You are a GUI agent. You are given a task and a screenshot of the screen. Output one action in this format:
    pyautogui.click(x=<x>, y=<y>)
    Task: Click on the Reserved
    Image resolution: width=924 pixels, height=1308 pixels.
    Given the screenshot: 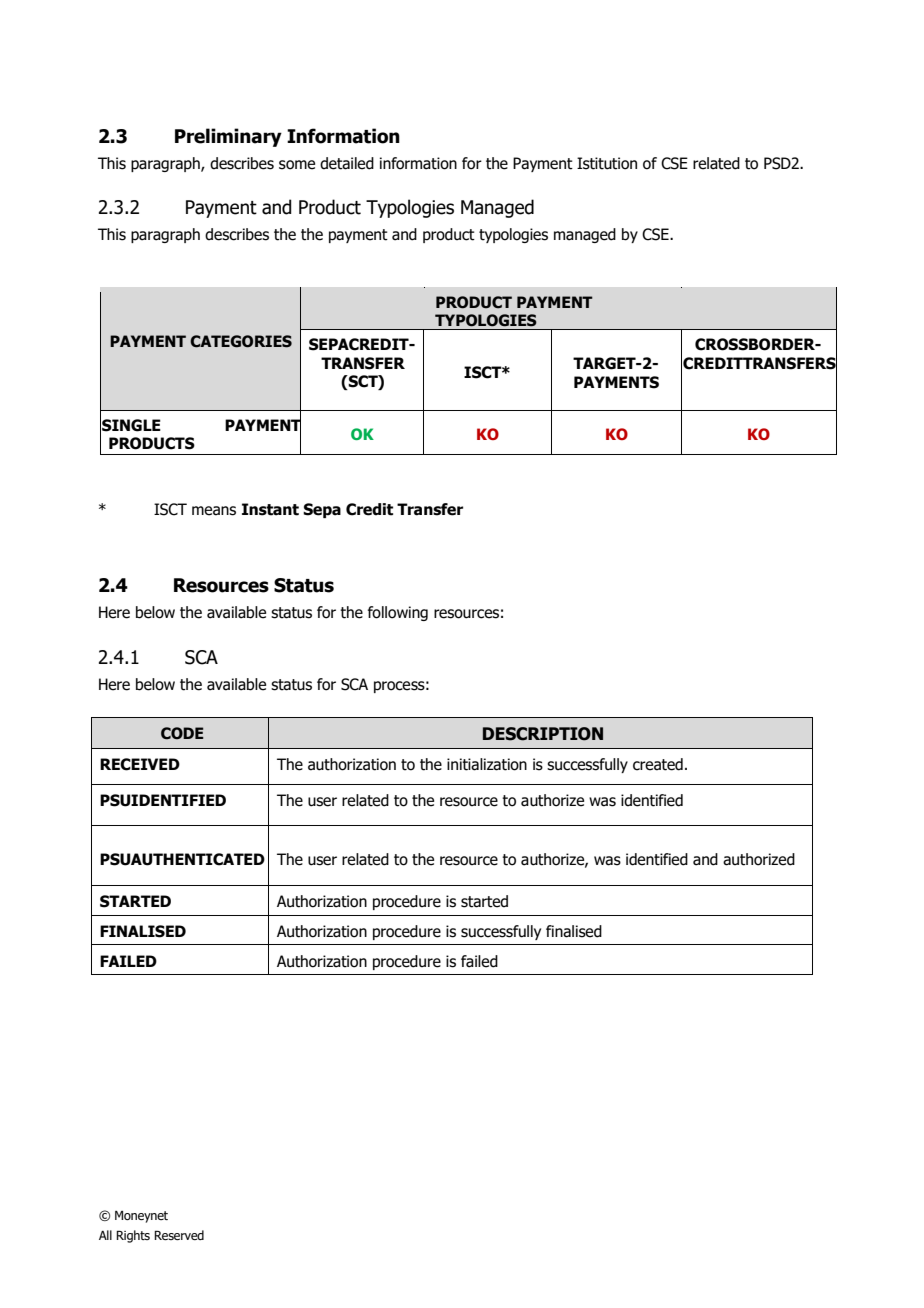 What is the action you would take?
    pyautogui.click(x=179, y=1235)
